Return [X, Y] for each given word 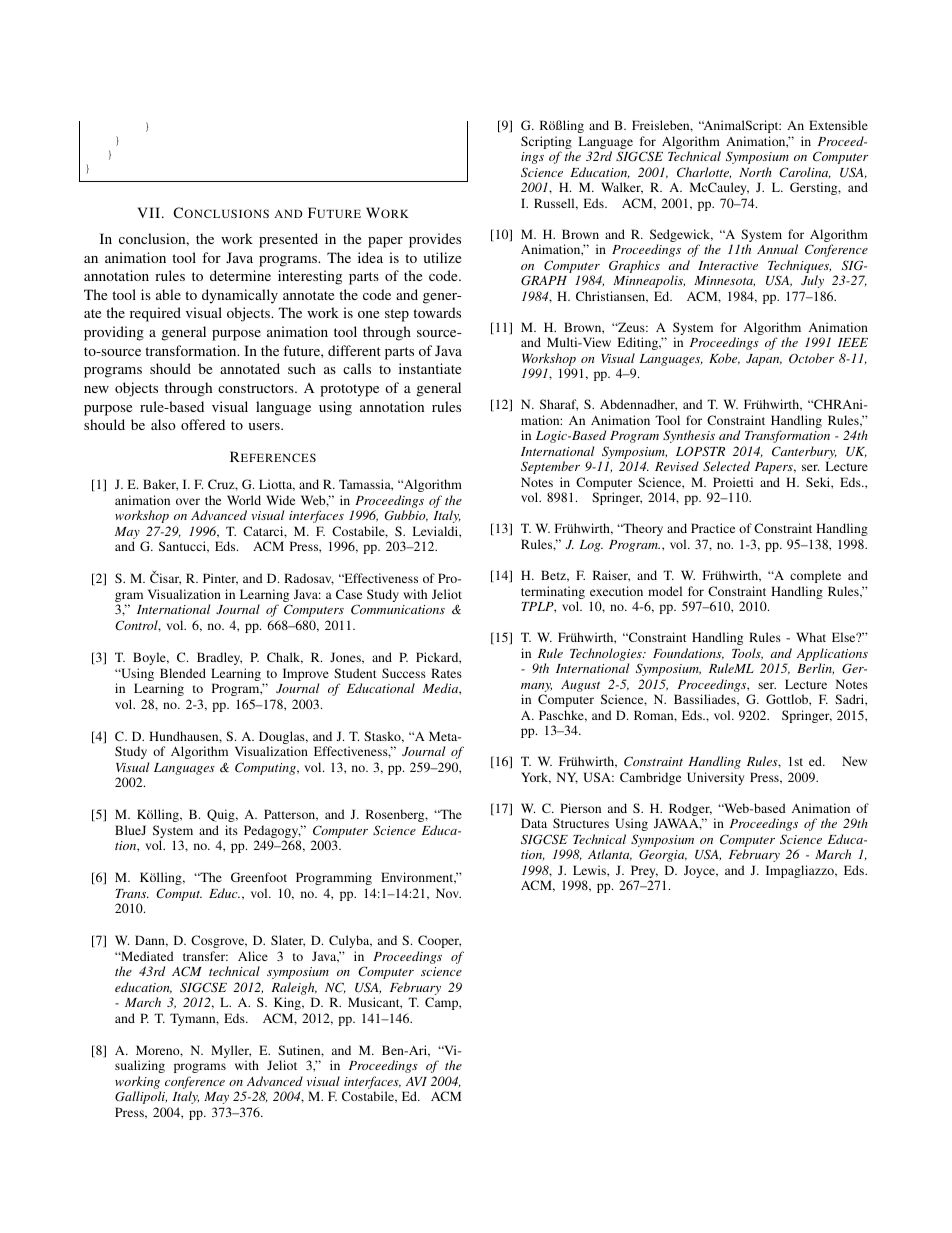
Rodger [690, 811]
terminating [553, 594]
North [755, 172]
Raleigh [294, 988]
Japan [764, 360]
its [231, 830]
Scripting [546, 144]
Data [534, 823]
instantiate [430, 368]
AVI [416, 1081]
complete [815, 576]
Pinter [220, 579]
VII [148, 212]
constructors [257, 388]
